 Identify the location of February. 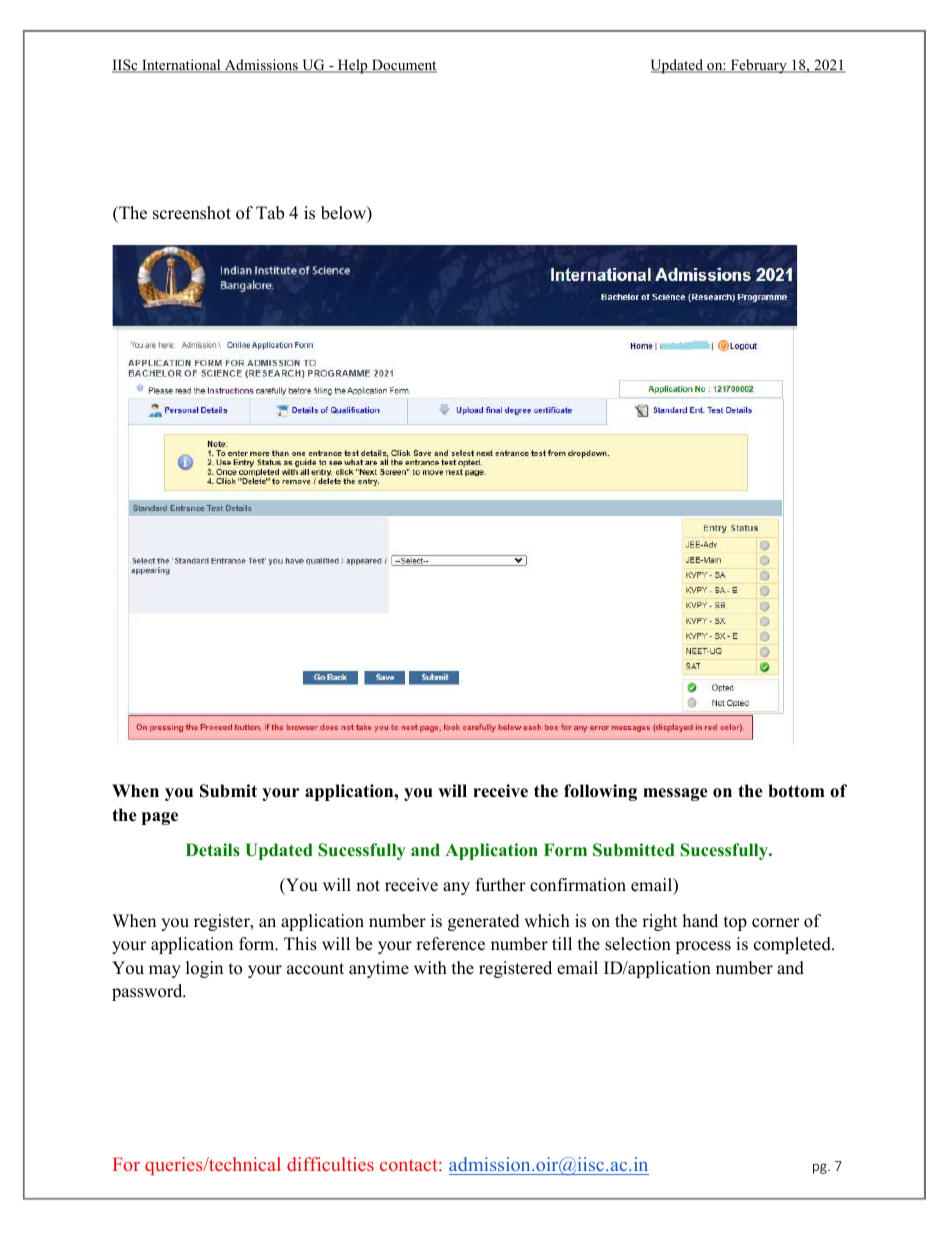
(758, 66).
